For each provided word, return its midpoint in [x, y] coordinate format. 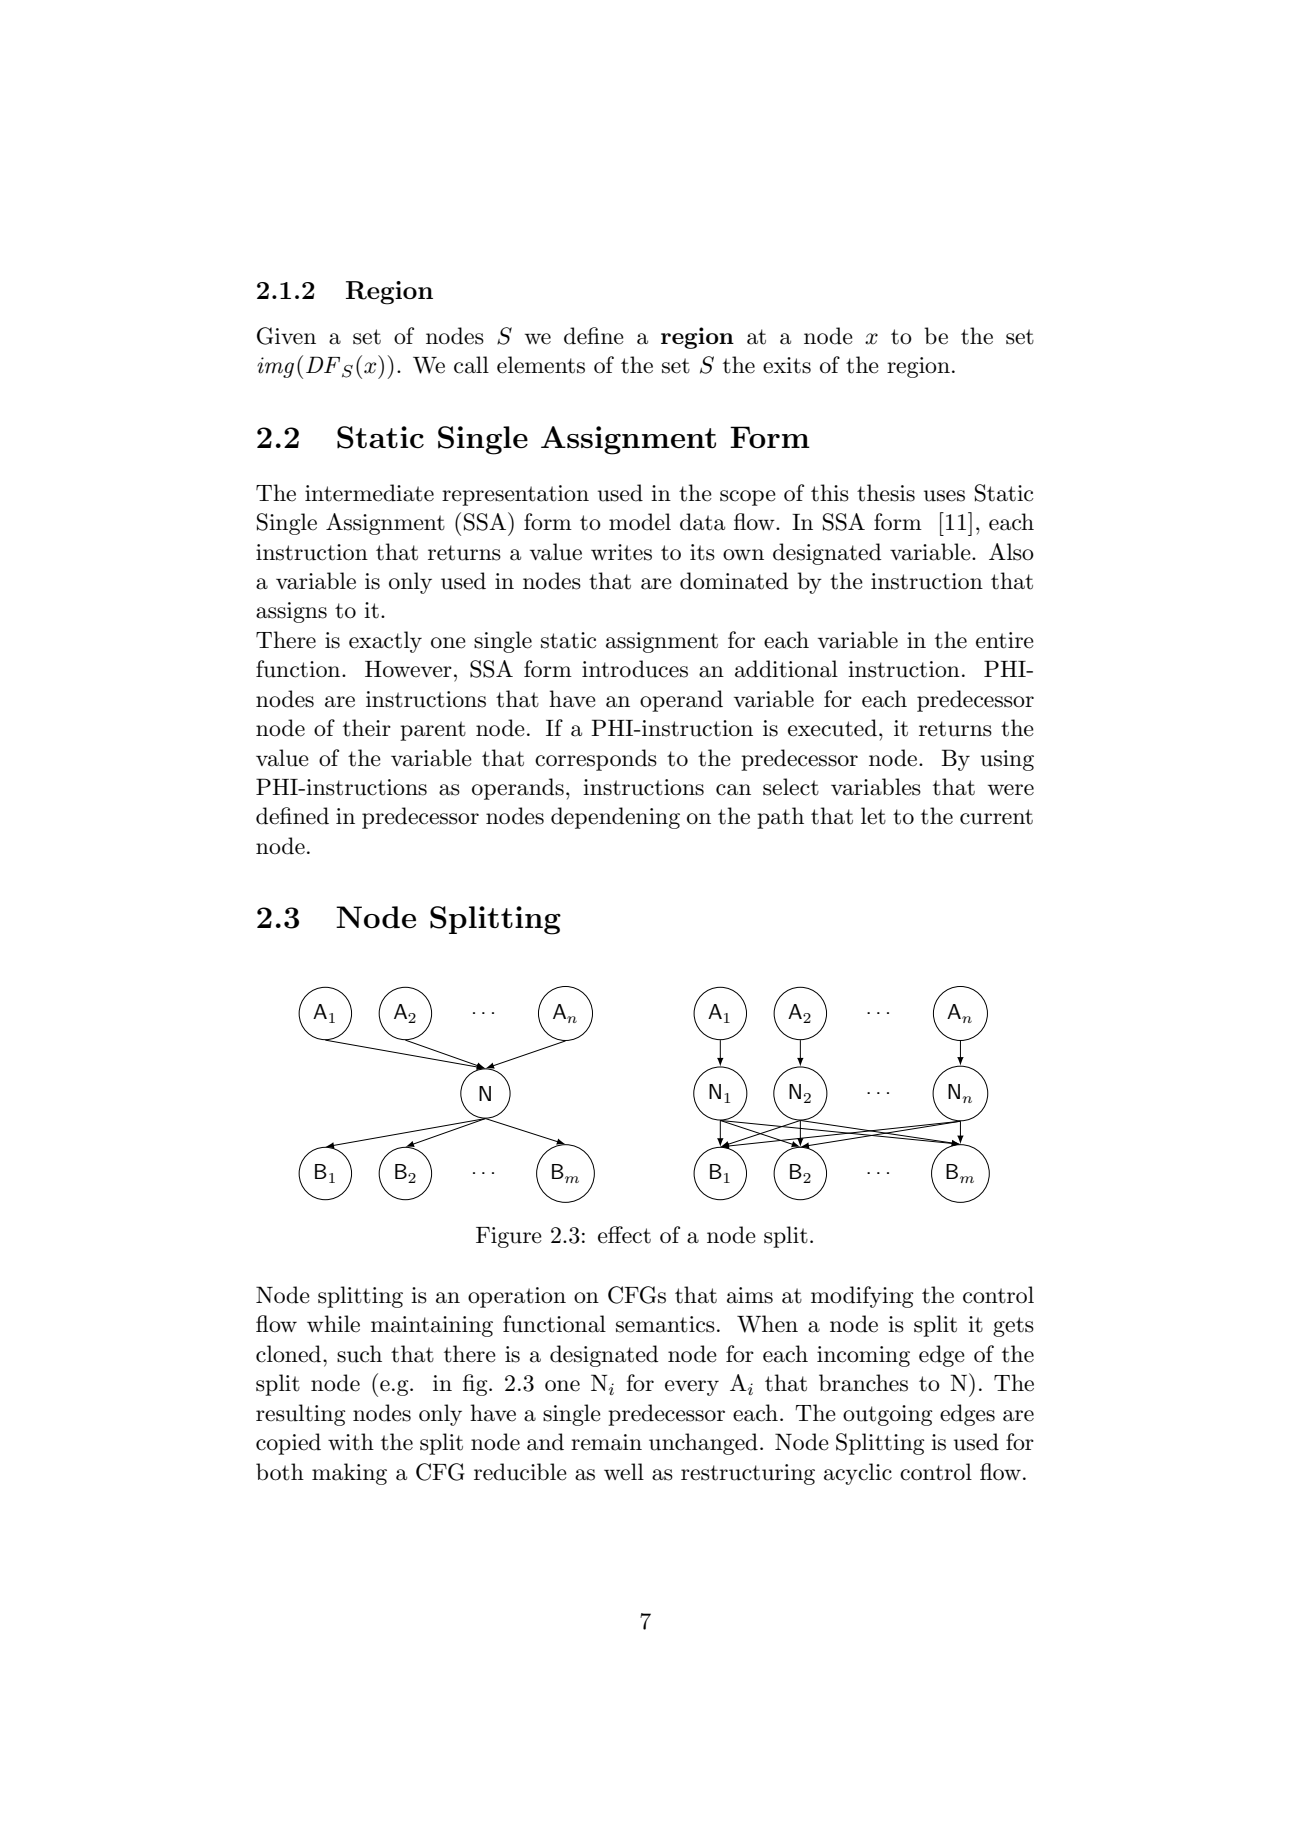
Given [286, 336]
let [873, 816]
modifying [862, 1297]
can [733, 790]
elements [541, 365]
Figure [509, 1237]
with [351, 1442]
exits [787, 365]
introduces [635, 669]
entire [1005, 640]
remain [606, 1442]
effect [624, 1235]
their [367, 728]
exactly [385, 642]
